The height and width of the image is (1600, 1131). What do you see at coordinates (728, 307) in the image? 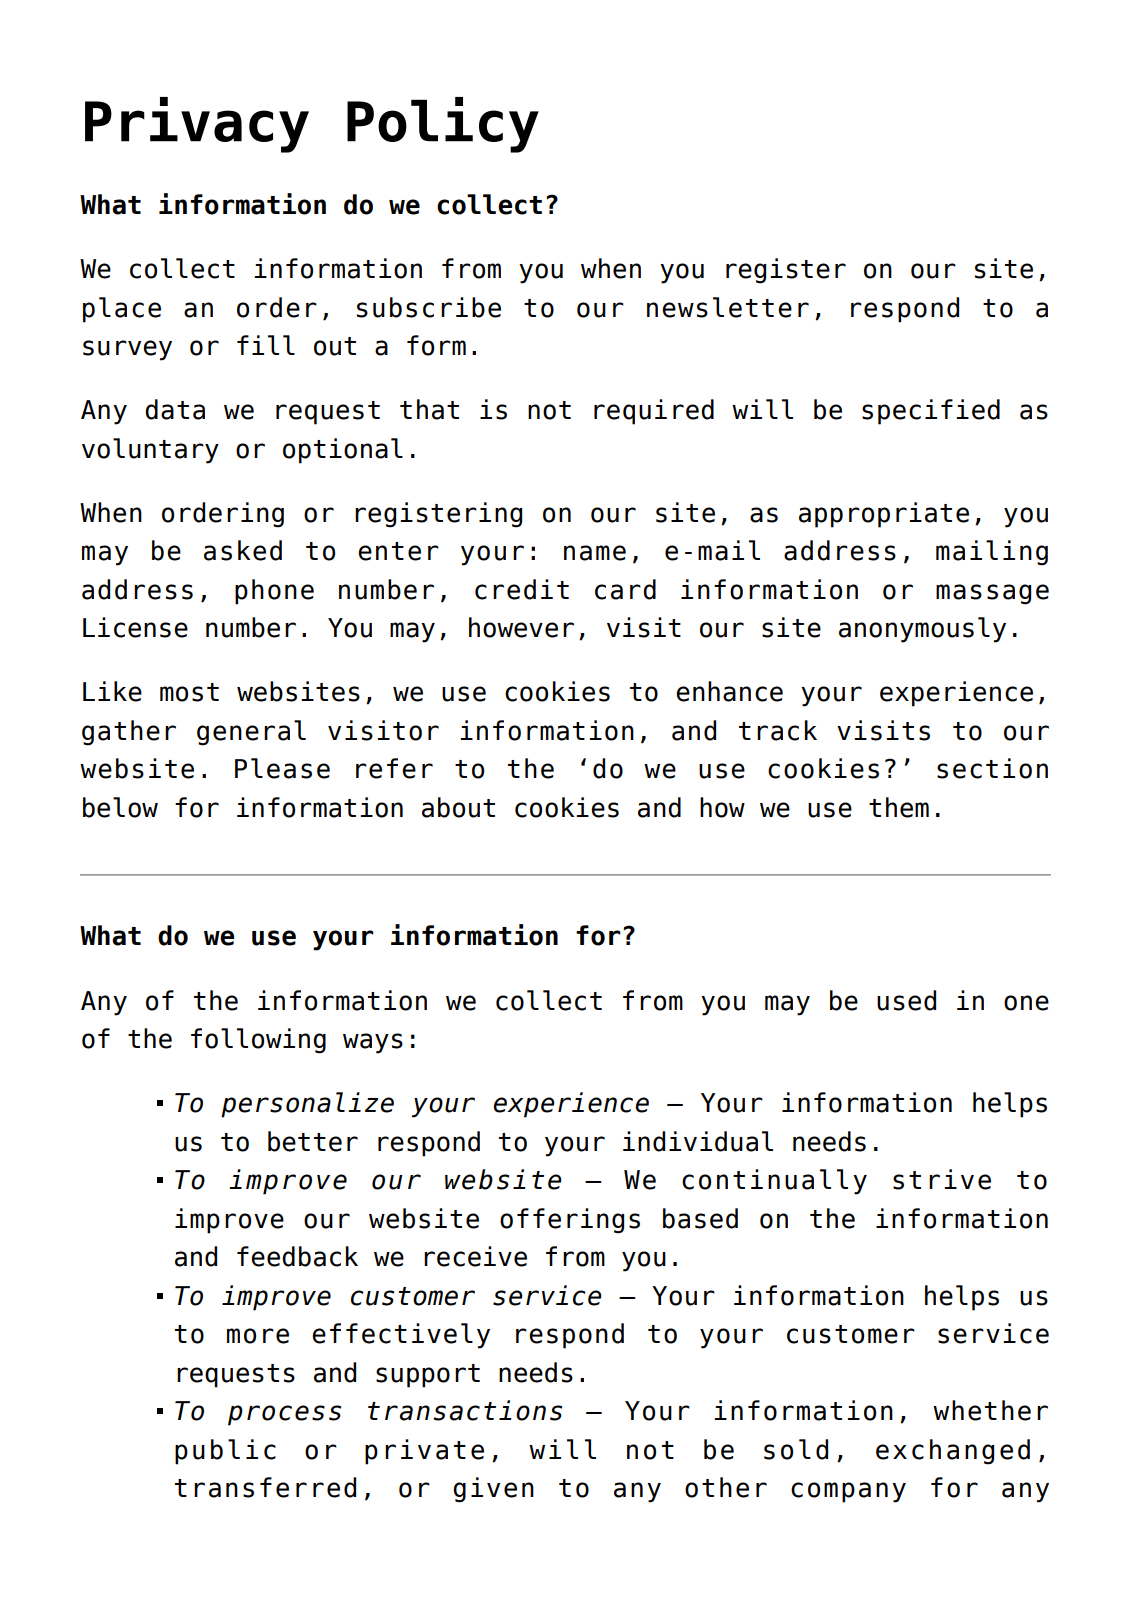
I see `newsletter` at bounding box center [728, 307].
